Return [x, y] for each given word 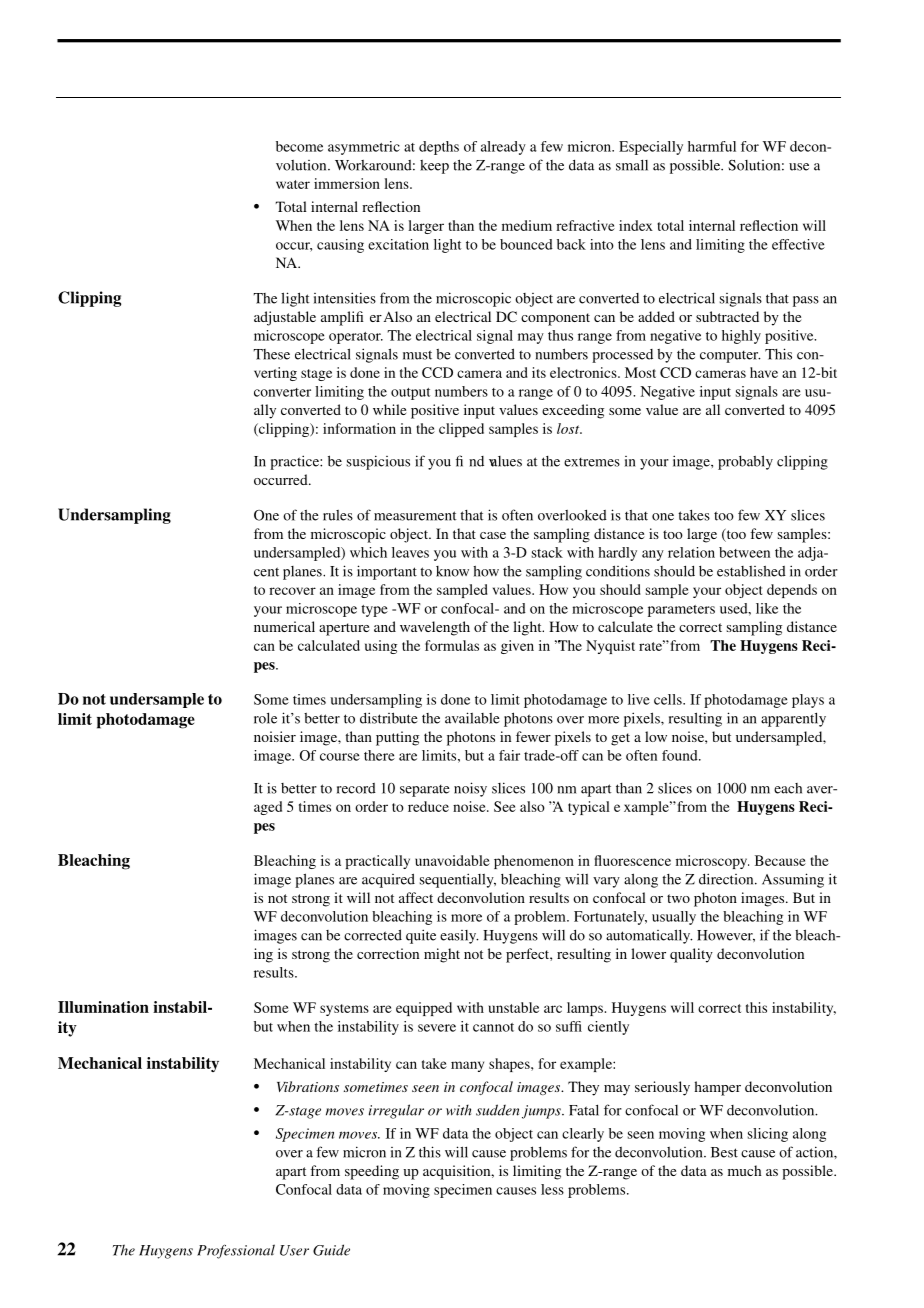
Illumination [103, 1007]
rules [338, 515]
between [744, 552]
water [293, 184]
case [493, 535]
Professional [236, 1251]
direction [727, 879]
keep [434, 167]
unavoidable [452, 860]
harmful [712, 146]
